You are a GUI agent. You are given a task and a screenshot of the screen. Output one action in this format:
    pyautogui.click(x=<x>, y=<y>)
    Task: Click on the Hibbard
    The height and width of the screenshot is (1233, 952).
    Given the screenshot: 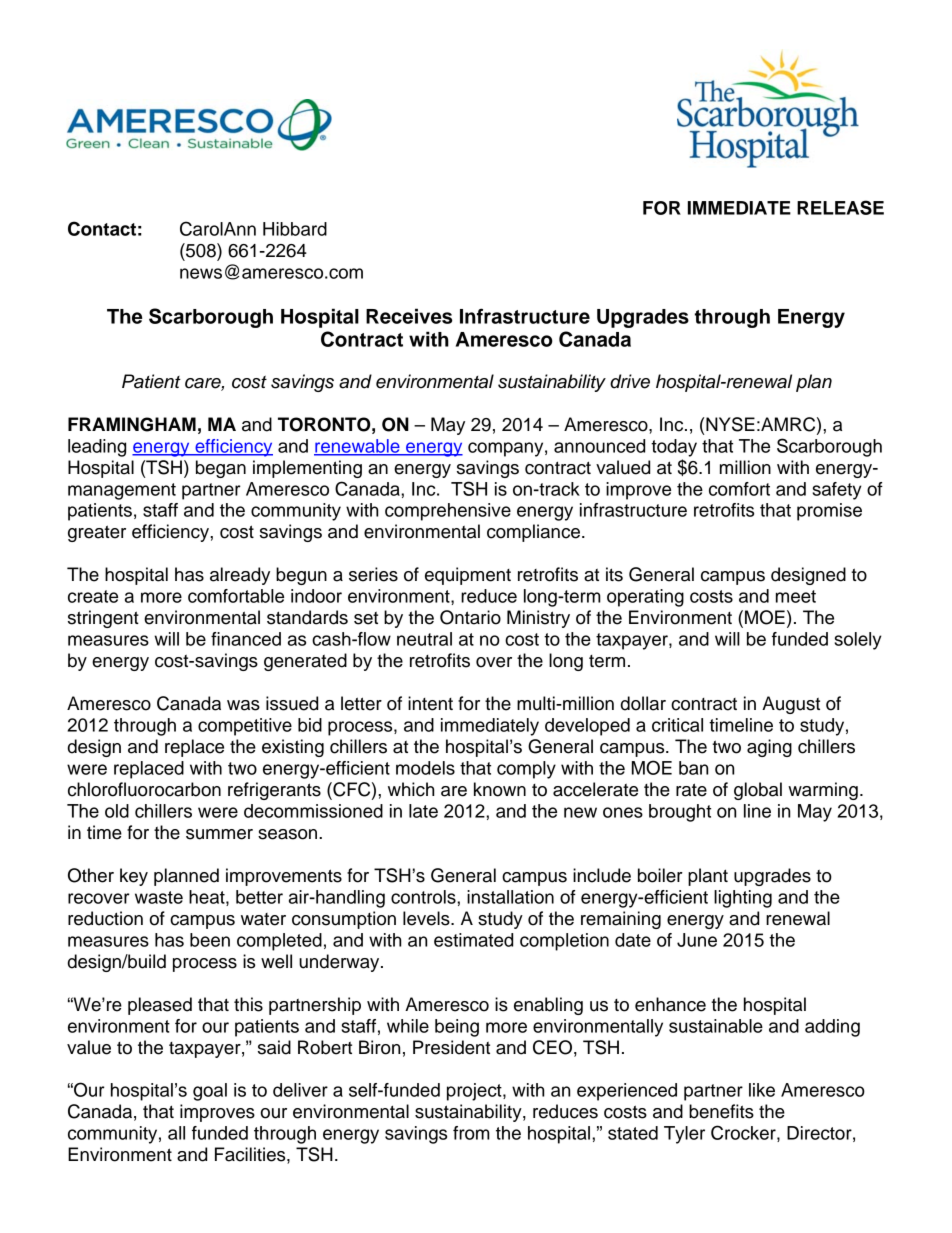 What is the action you would take?
    pyautogui.click(x=295, y=229)
